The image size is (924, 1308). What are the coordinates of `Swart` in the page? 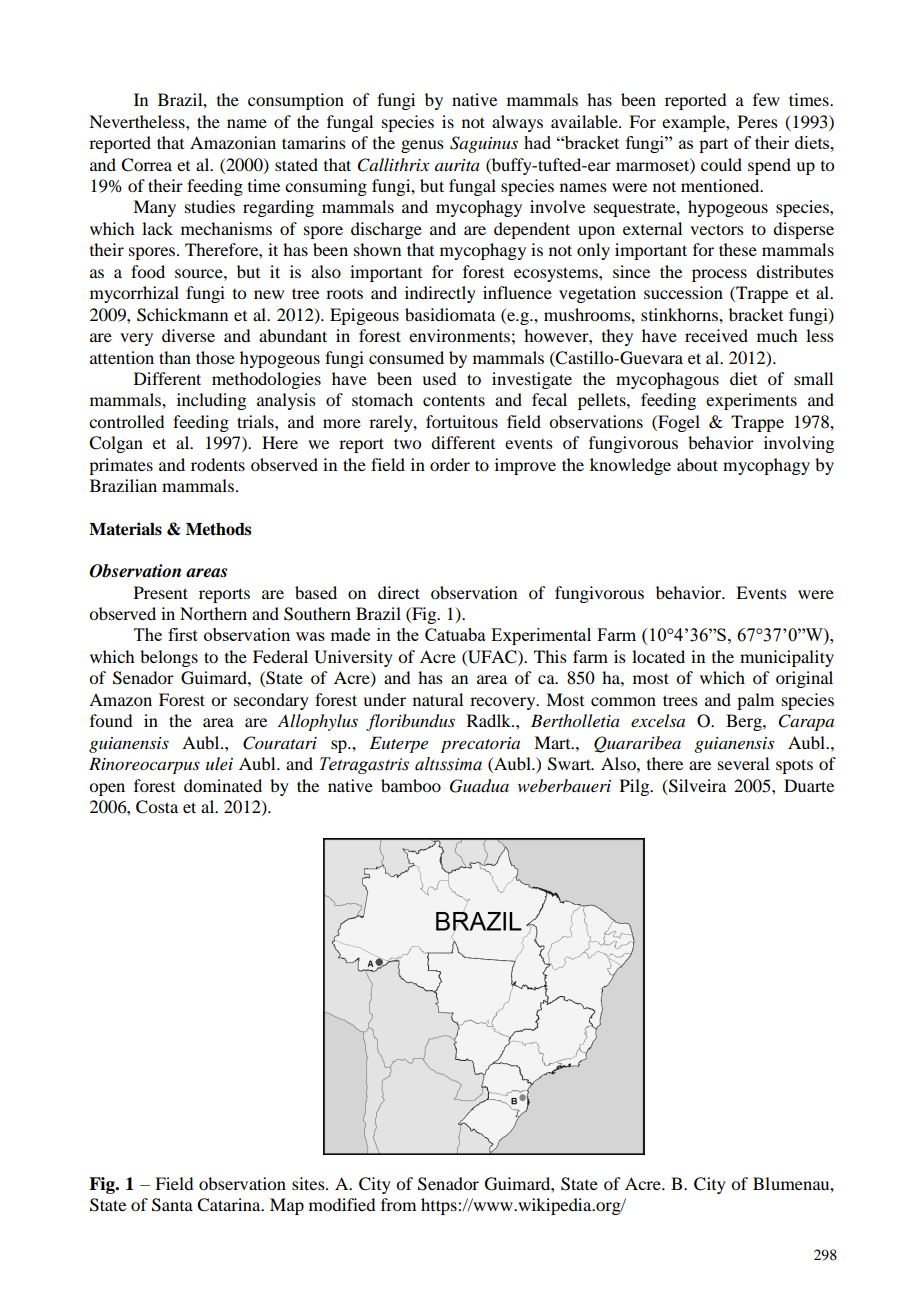 It's located at (571, 764).
